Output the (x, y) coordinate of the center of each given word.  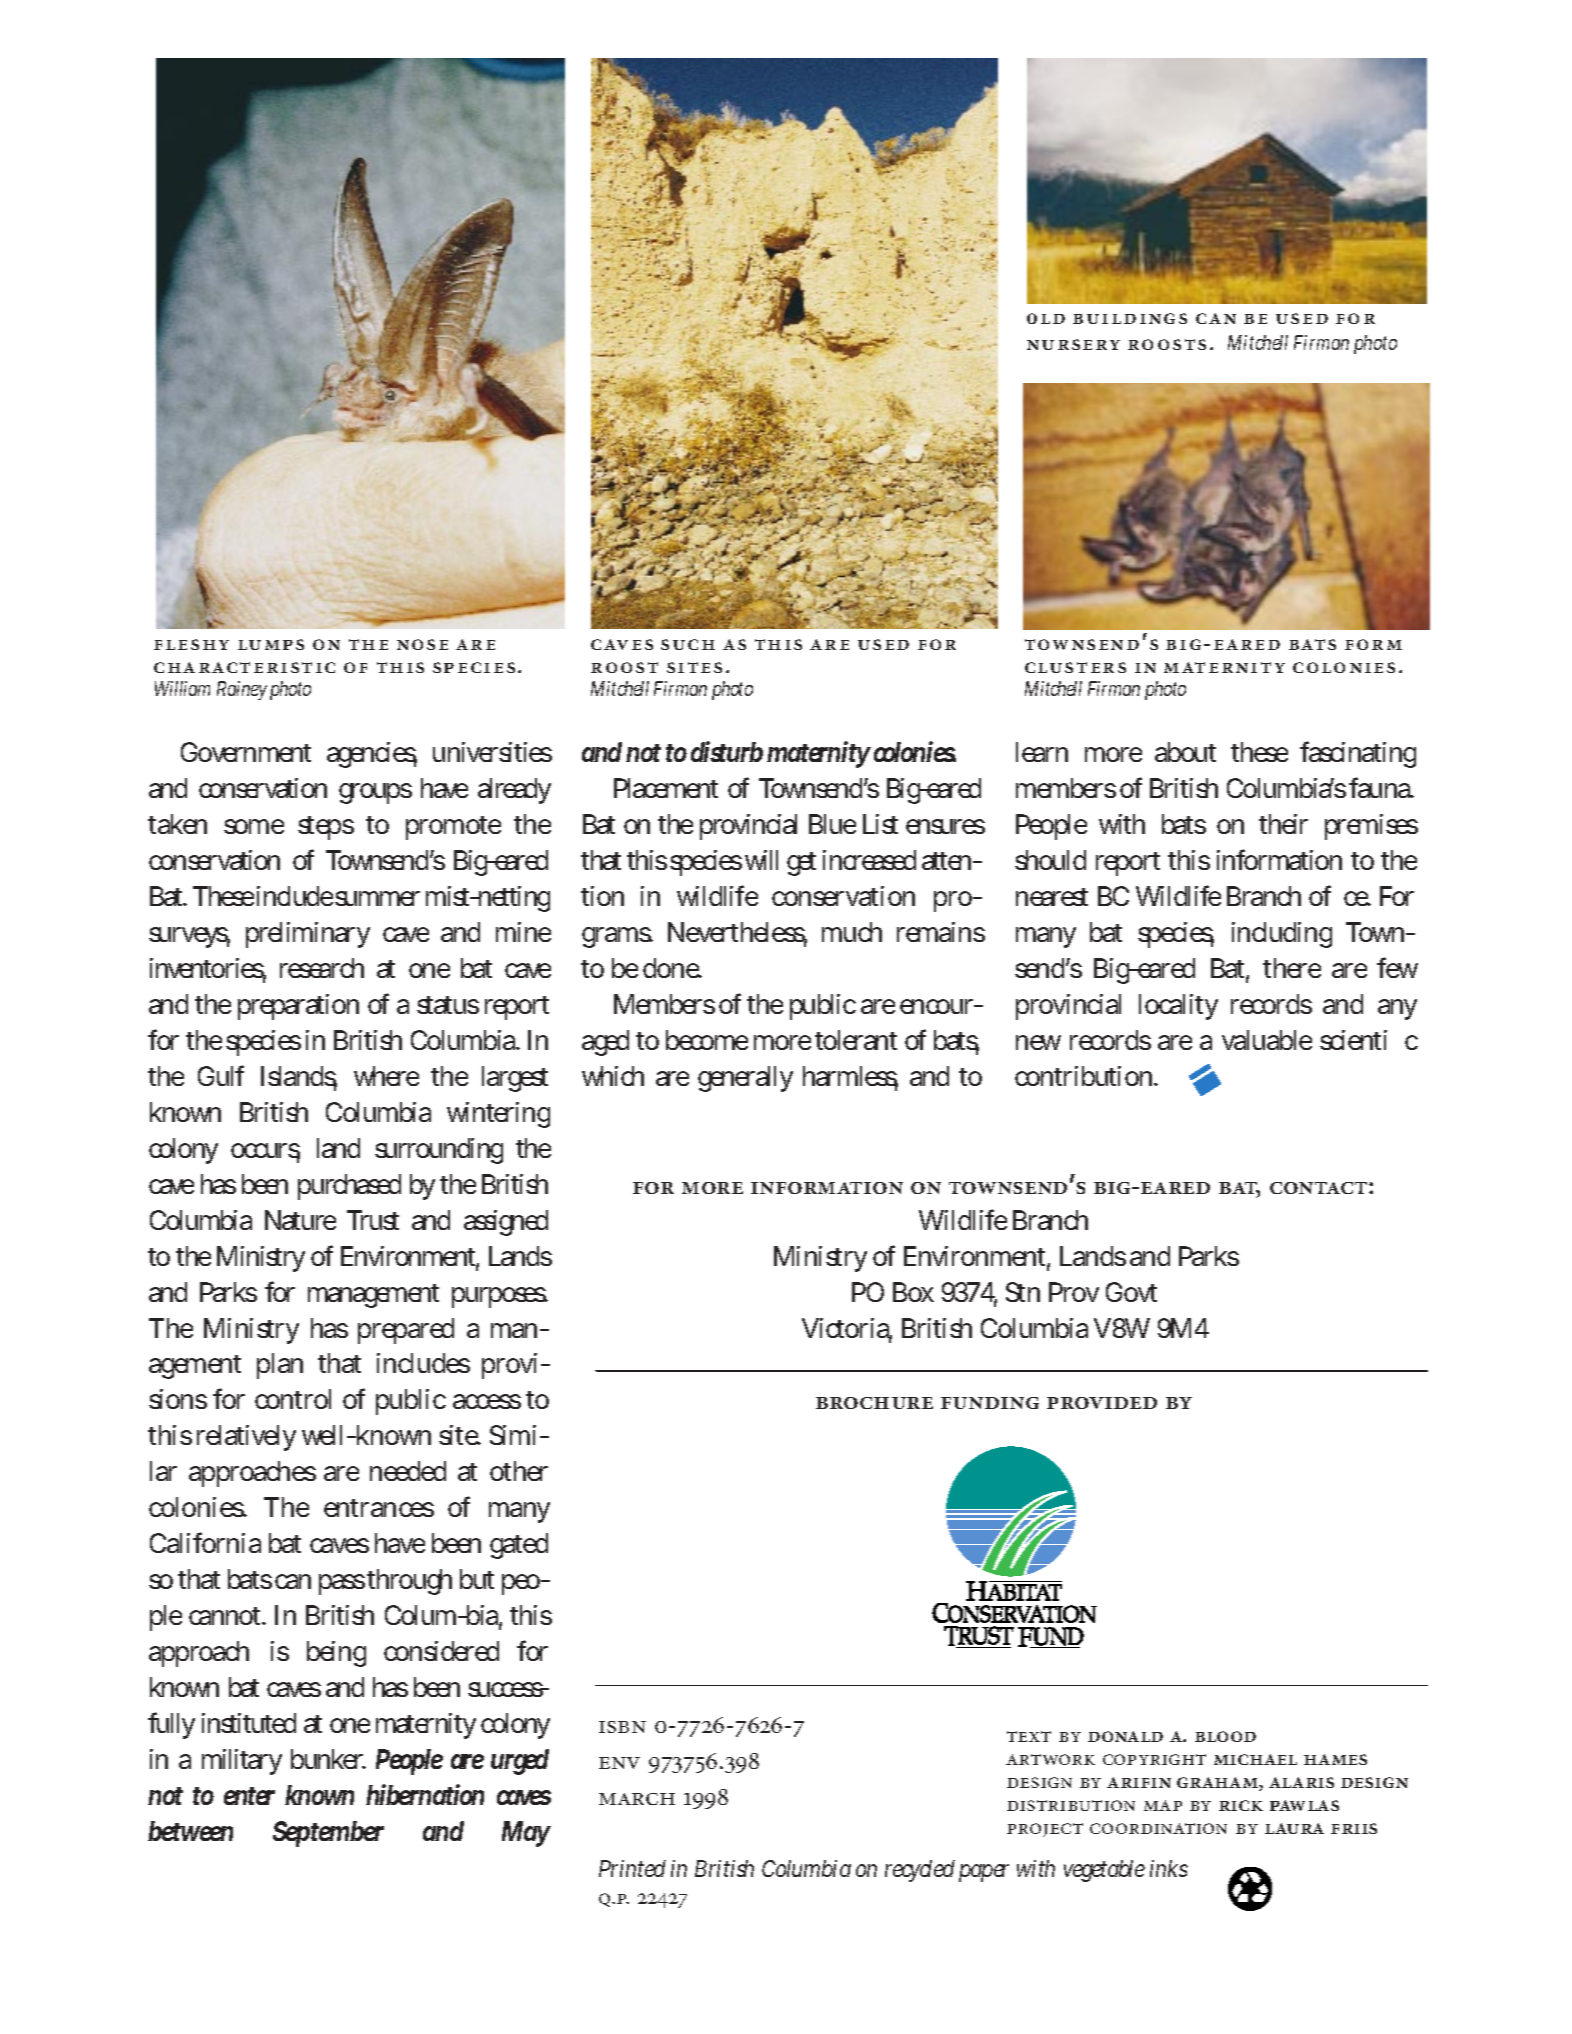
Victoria (847, 1329)
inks (1169, 1868)
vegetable (1104, 1871)
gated (519, 1546)
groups (375, 793)
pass (342, 1584)
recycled (920, 1871)
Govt (1131, 1292)
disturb (727, 751)
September (328, 1834)
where (386, 1076)
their (1283, 824)
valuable (1267, 1040)
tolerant (856, 1040)
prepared (406, 1331)
